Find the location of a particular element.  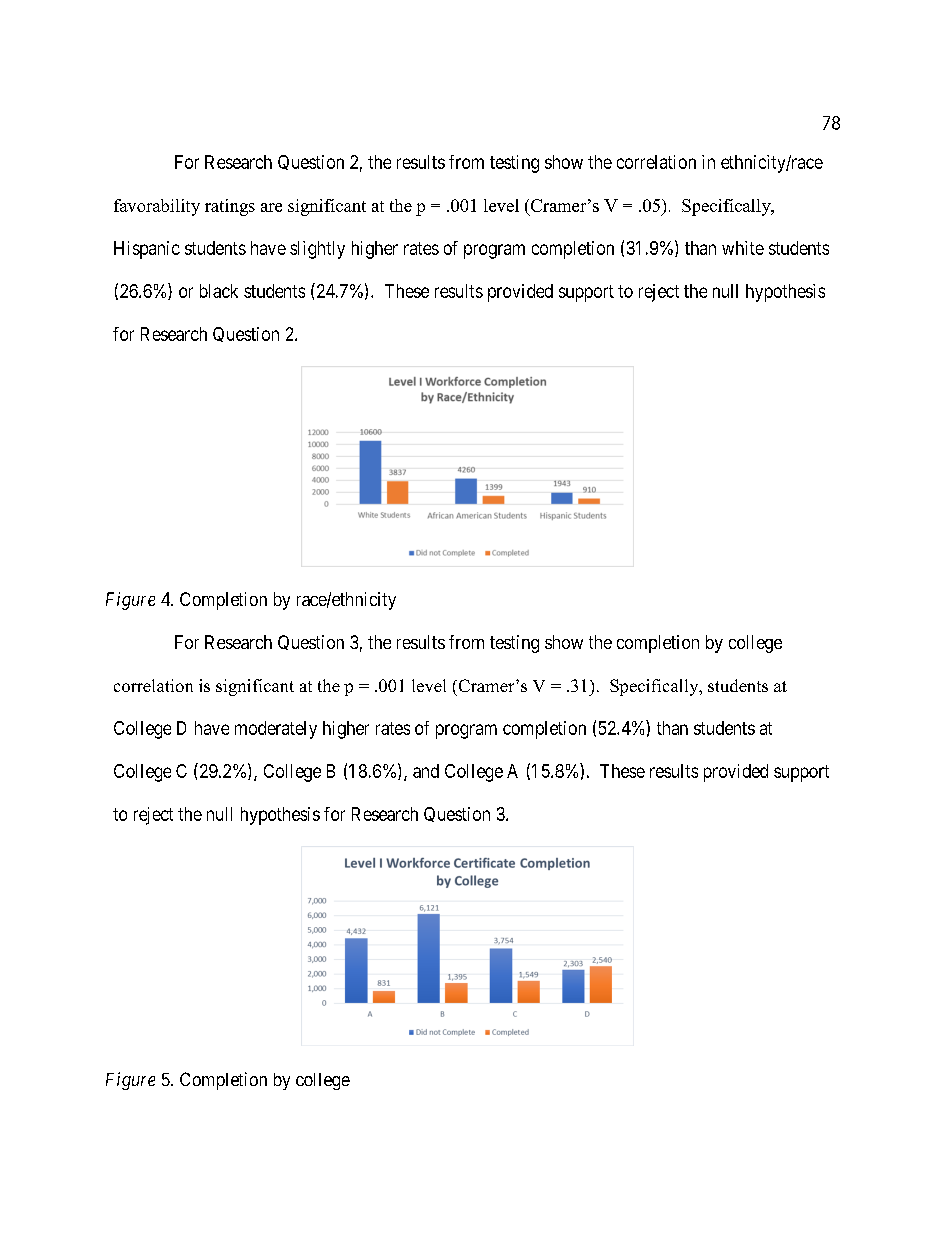

white is located at coordinates (743, 248).
